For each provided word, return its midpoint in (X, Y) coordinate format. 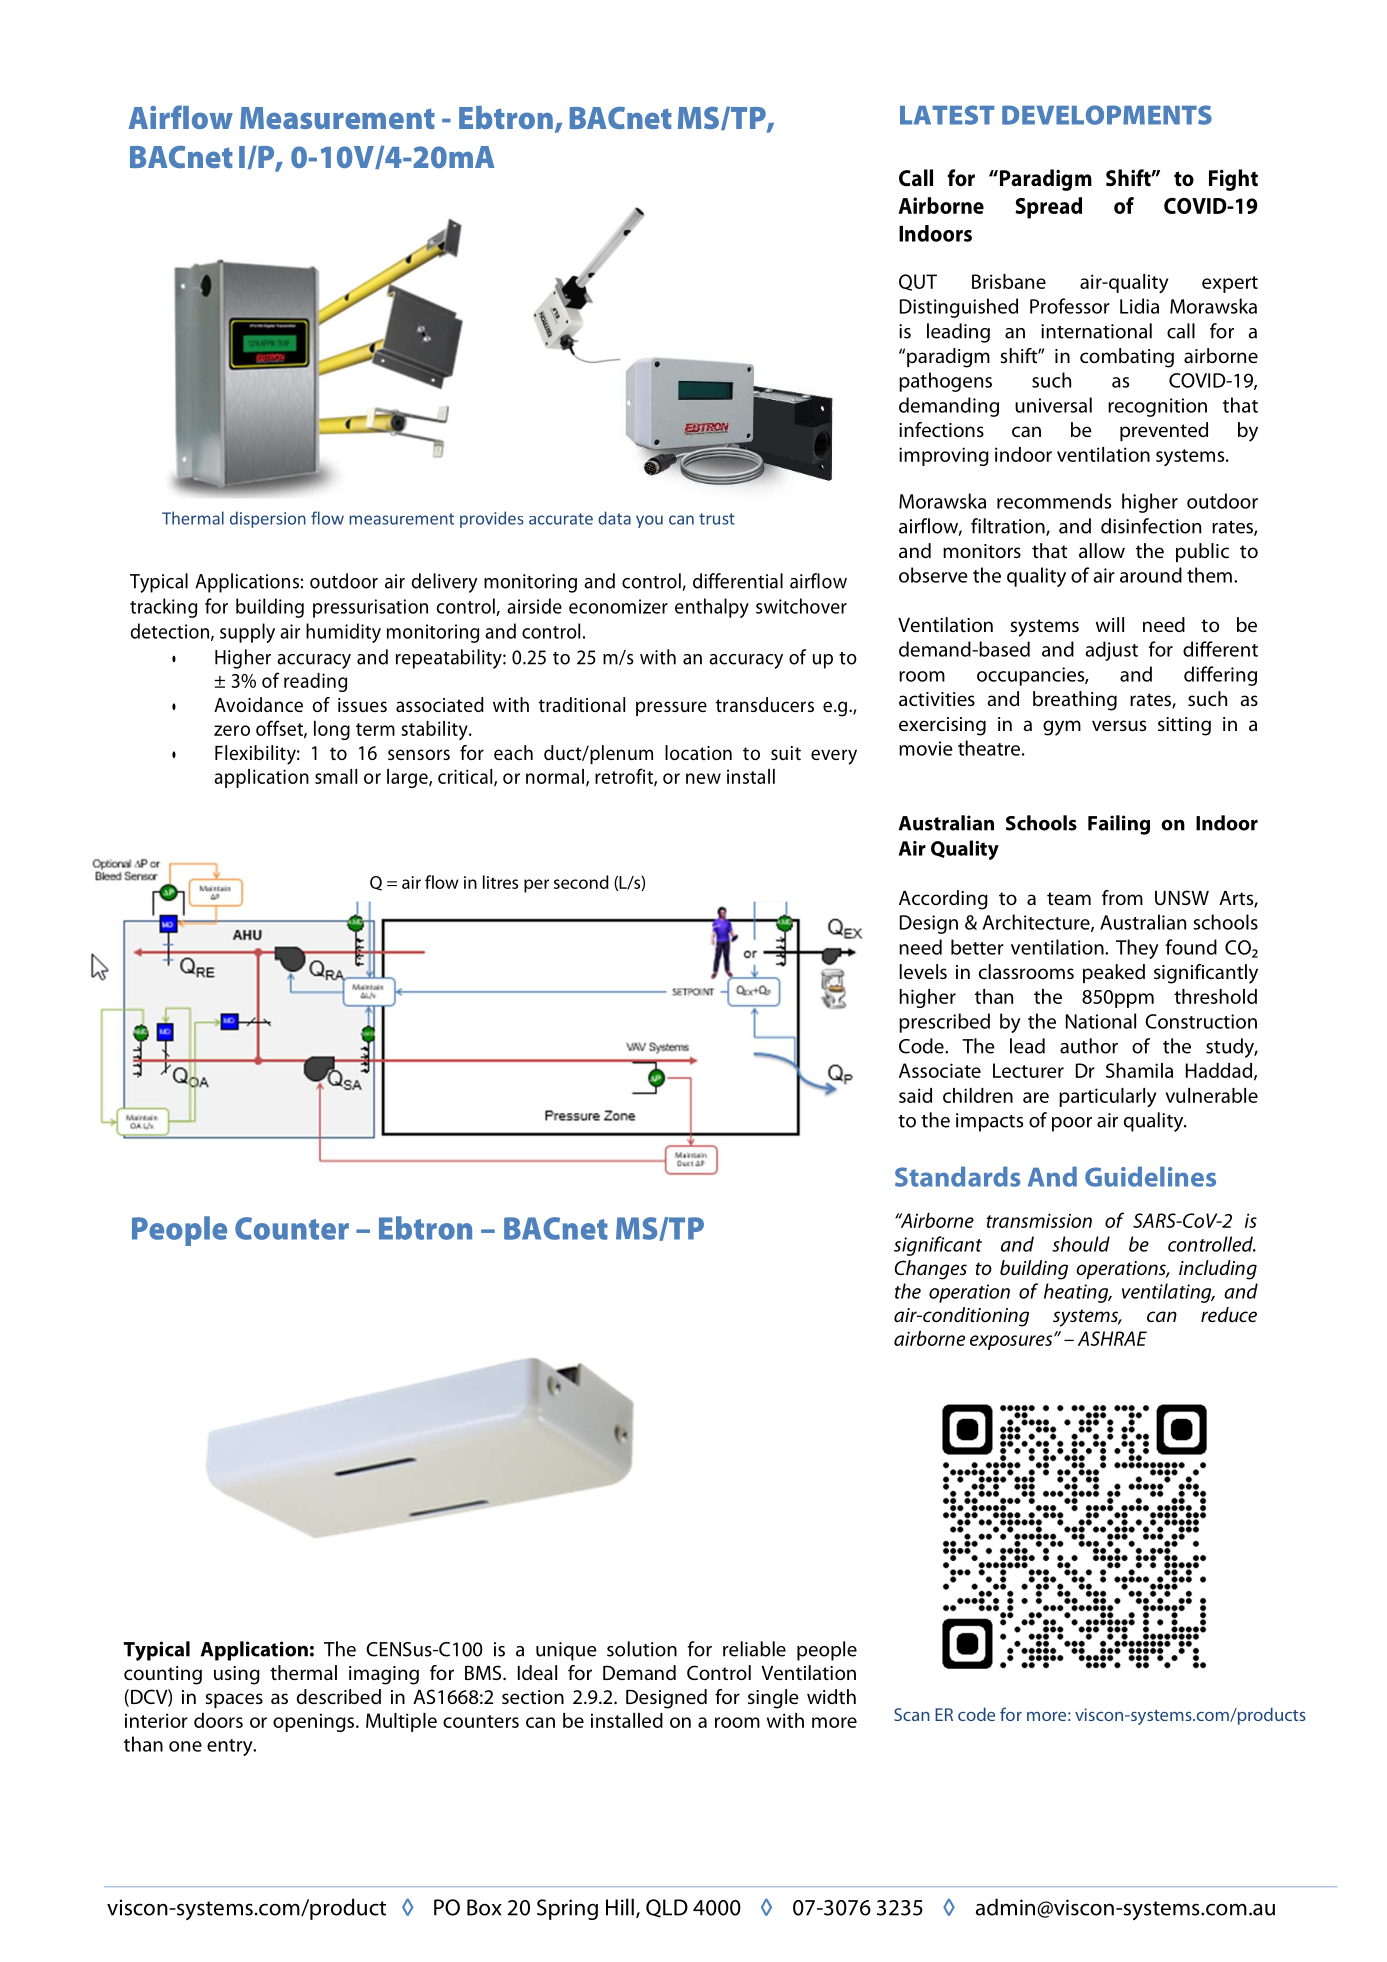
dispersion (268, 519)
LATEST (947, 115)
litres (500, 882)
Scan (912, 1714)
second (581, 882)
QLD (667, 1908)
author (1089, 1046)
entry (231, 1747)
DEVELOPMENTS (1107, 115)
